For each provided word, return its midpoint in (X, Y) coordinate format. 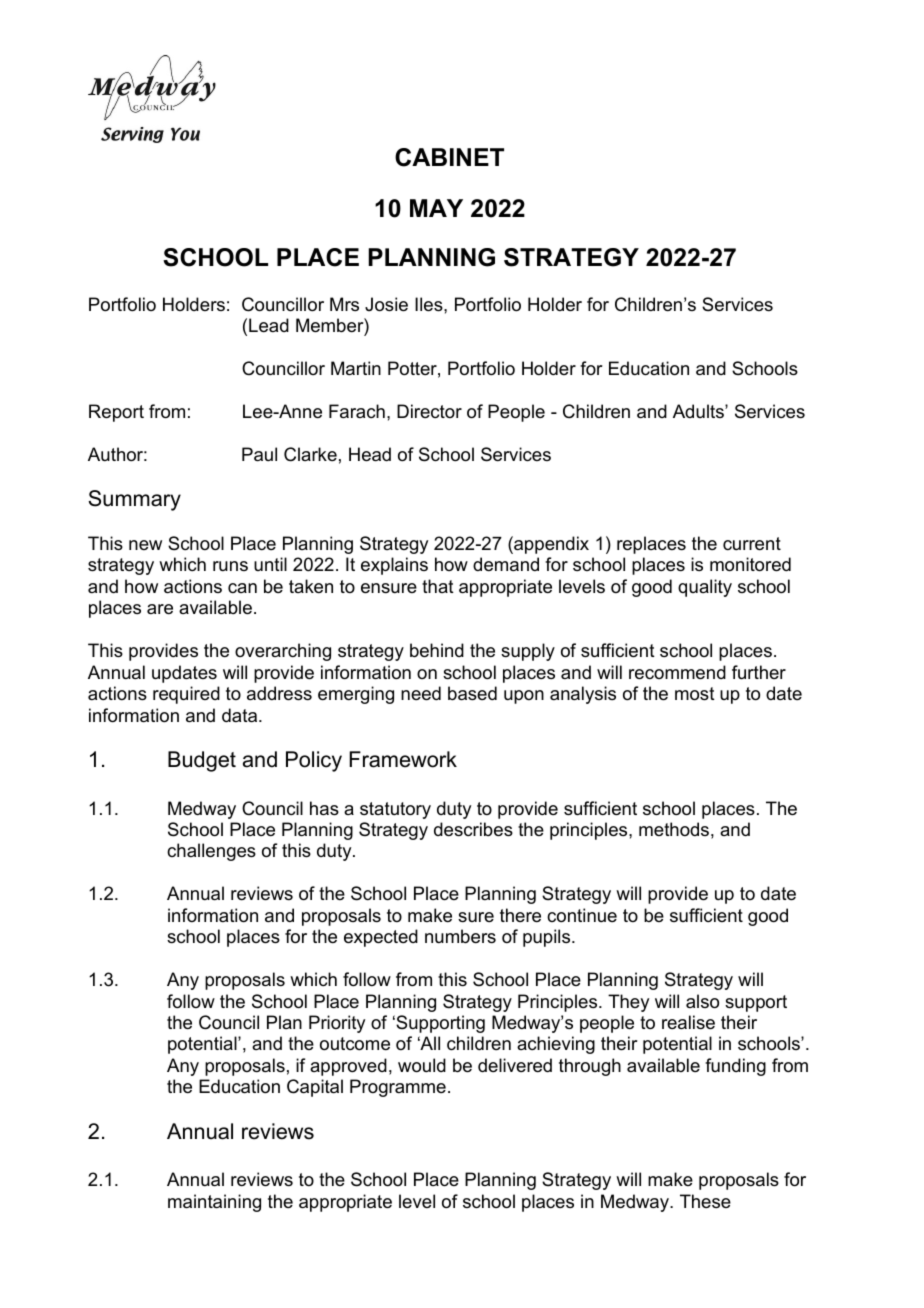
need (421, 693)
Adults (699, 411)
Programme (398, 1088)
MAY (436, 208)
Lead (269, 325)
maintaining (214, 1203)
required (186, 695)
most (695, 694)
